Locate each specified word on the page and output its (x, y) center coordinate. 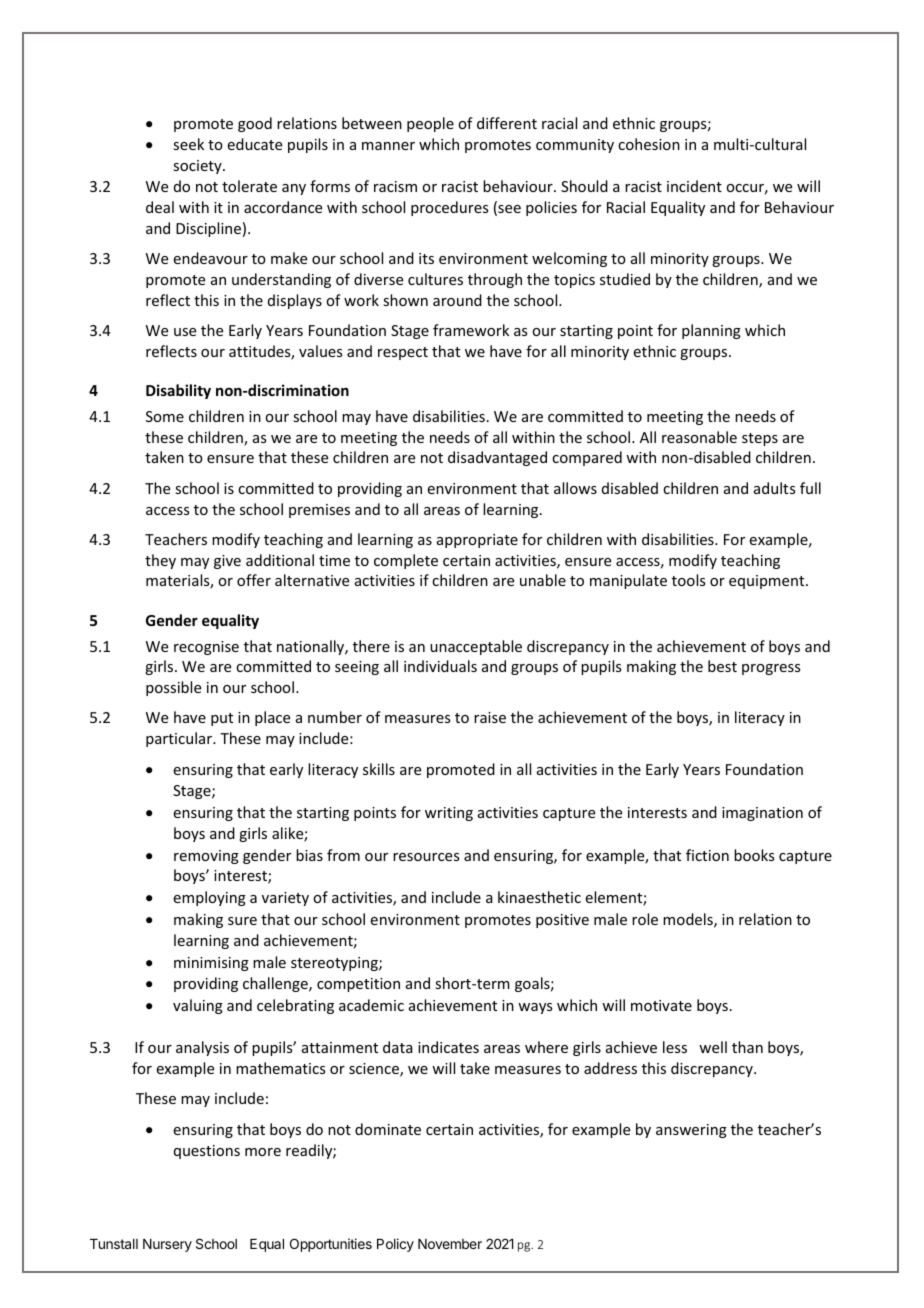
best (722, 666)
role (645, 919)
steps (760, 439)
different (507, 123)
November (450, 1244)
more (263, 1152)
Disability (178, 391)
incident (694, 186)
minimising (211, 964)
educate (255, 144)
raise (490, 717)
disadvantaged (497, 458)
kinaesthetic (539, 897)
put (222, 719)
